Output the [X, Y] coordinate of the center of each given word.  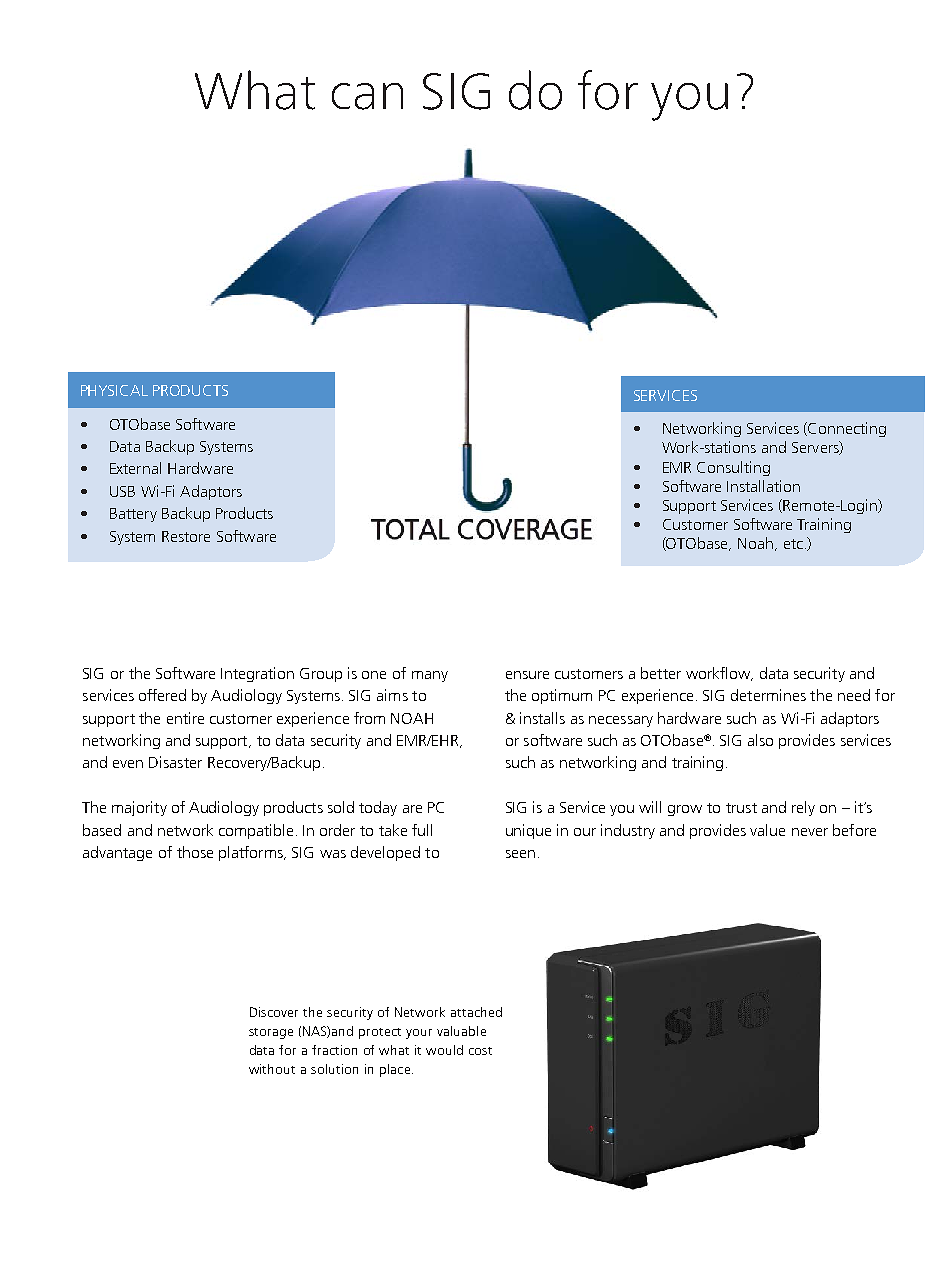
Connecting [847, 429]
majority [139, 808]
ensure [527, 675]
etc [793, 544]
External [135, 468]
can [367, 96]
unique [528, 831]
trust [741, 808]
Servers [816, 448]
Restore [186, 536]
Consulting [733, 468]
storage [271, 1033]
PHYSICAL [114, 390]
